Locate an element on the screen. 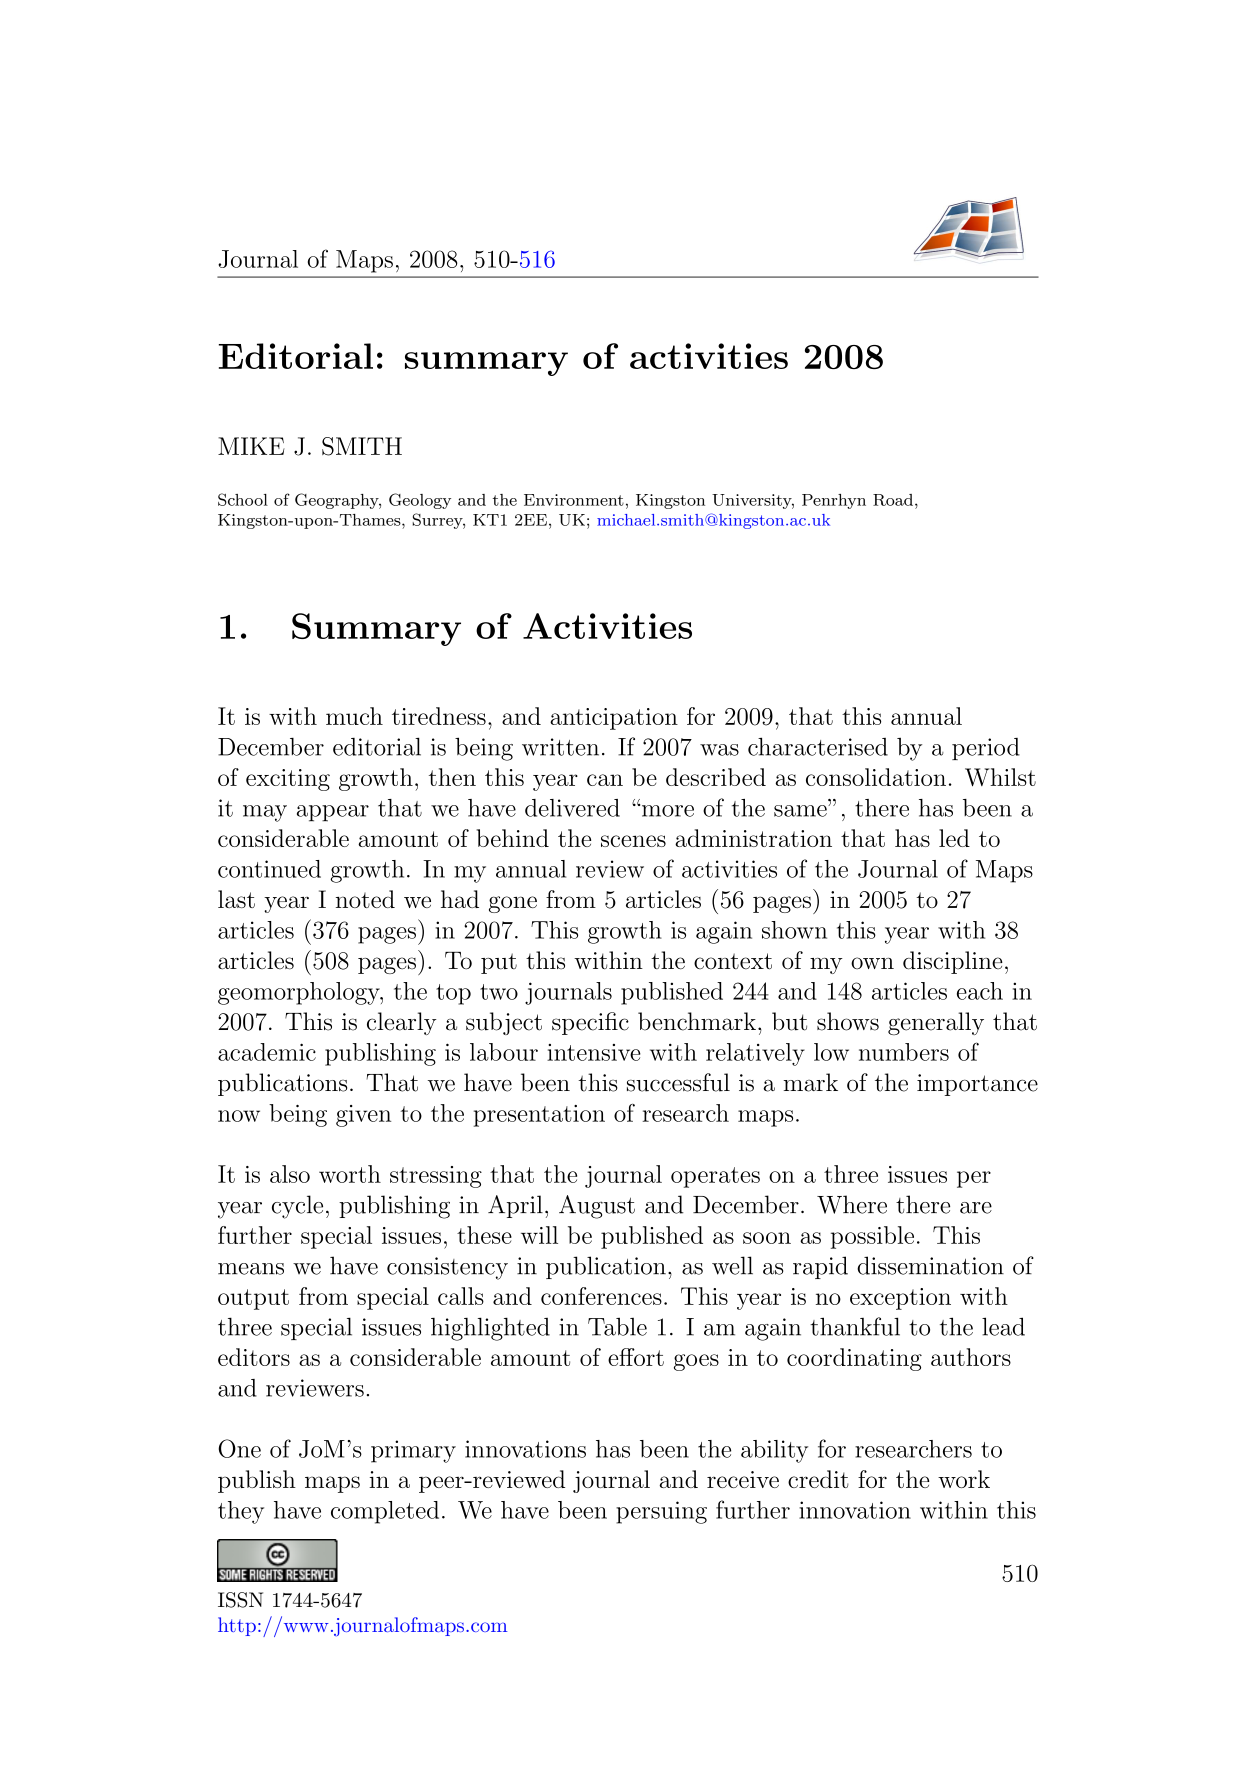 The width and height of the screenshot is (1258, 1779). consolidation is located at coordinates (876, 777).
